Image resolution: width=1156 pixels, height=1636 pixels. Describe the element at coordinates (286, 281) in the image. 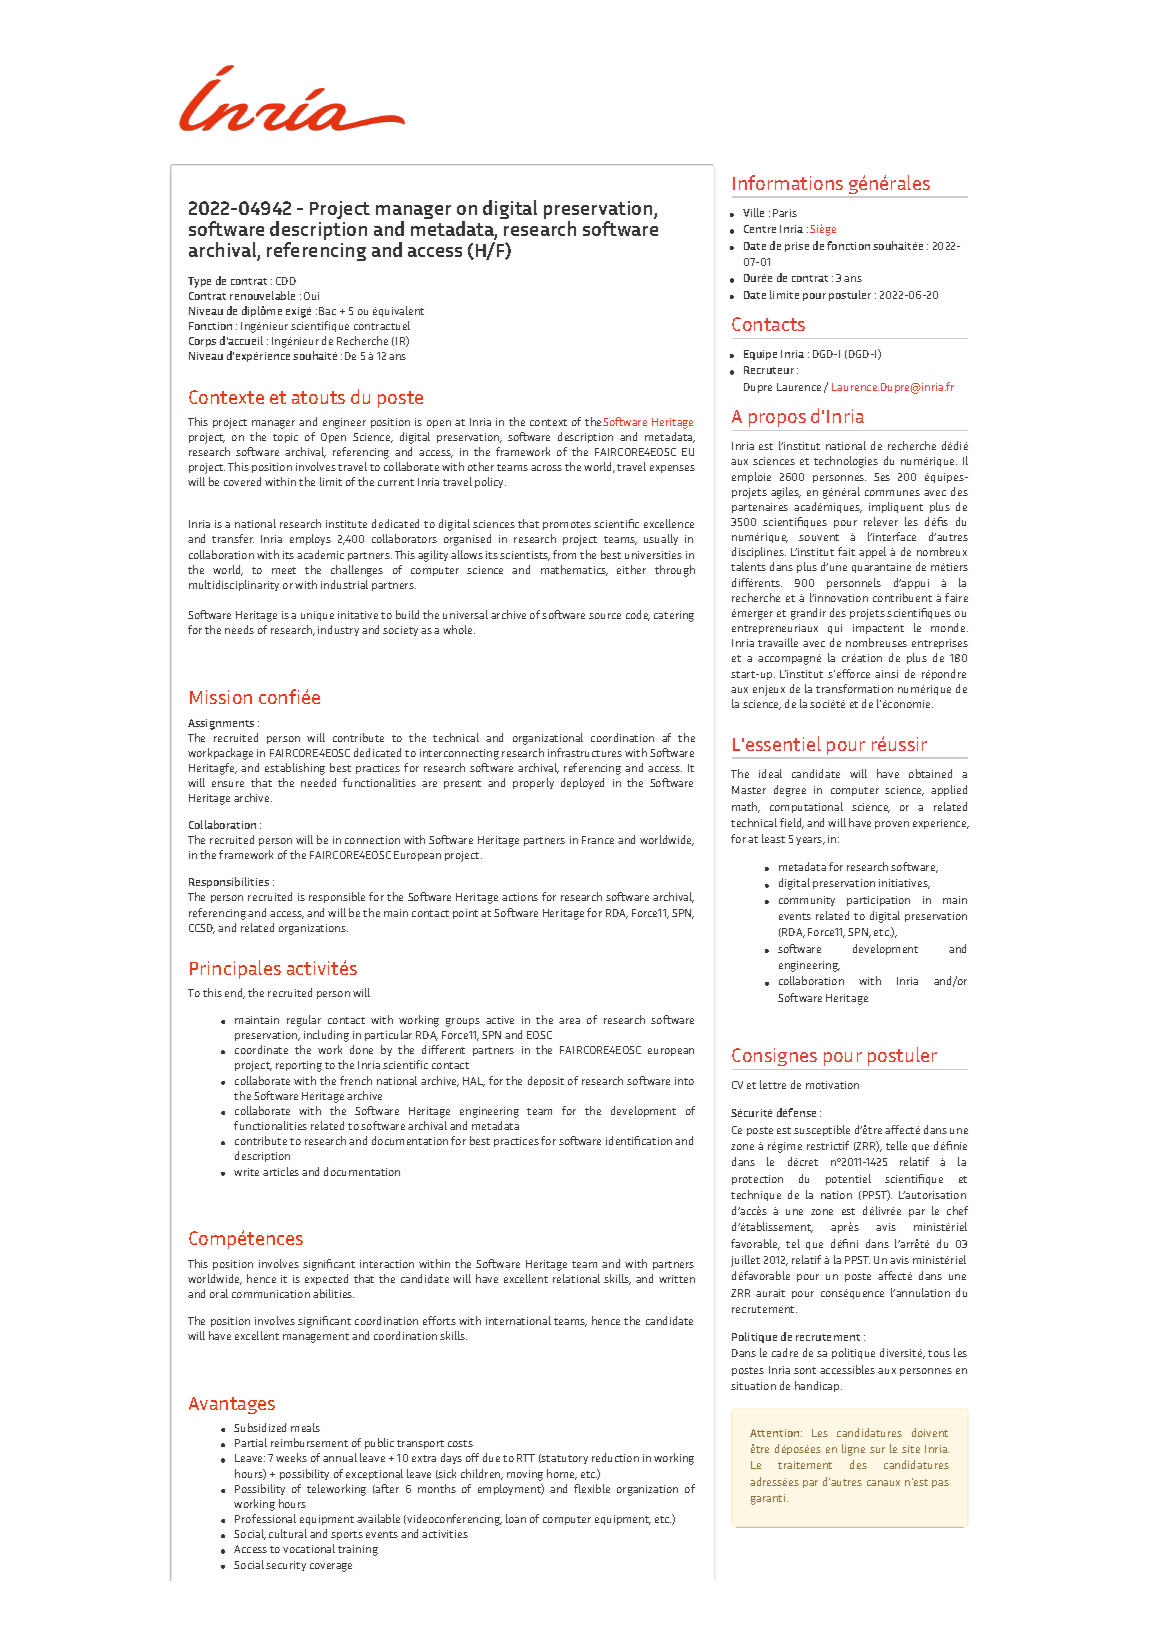

I see `CDD` at that location.
